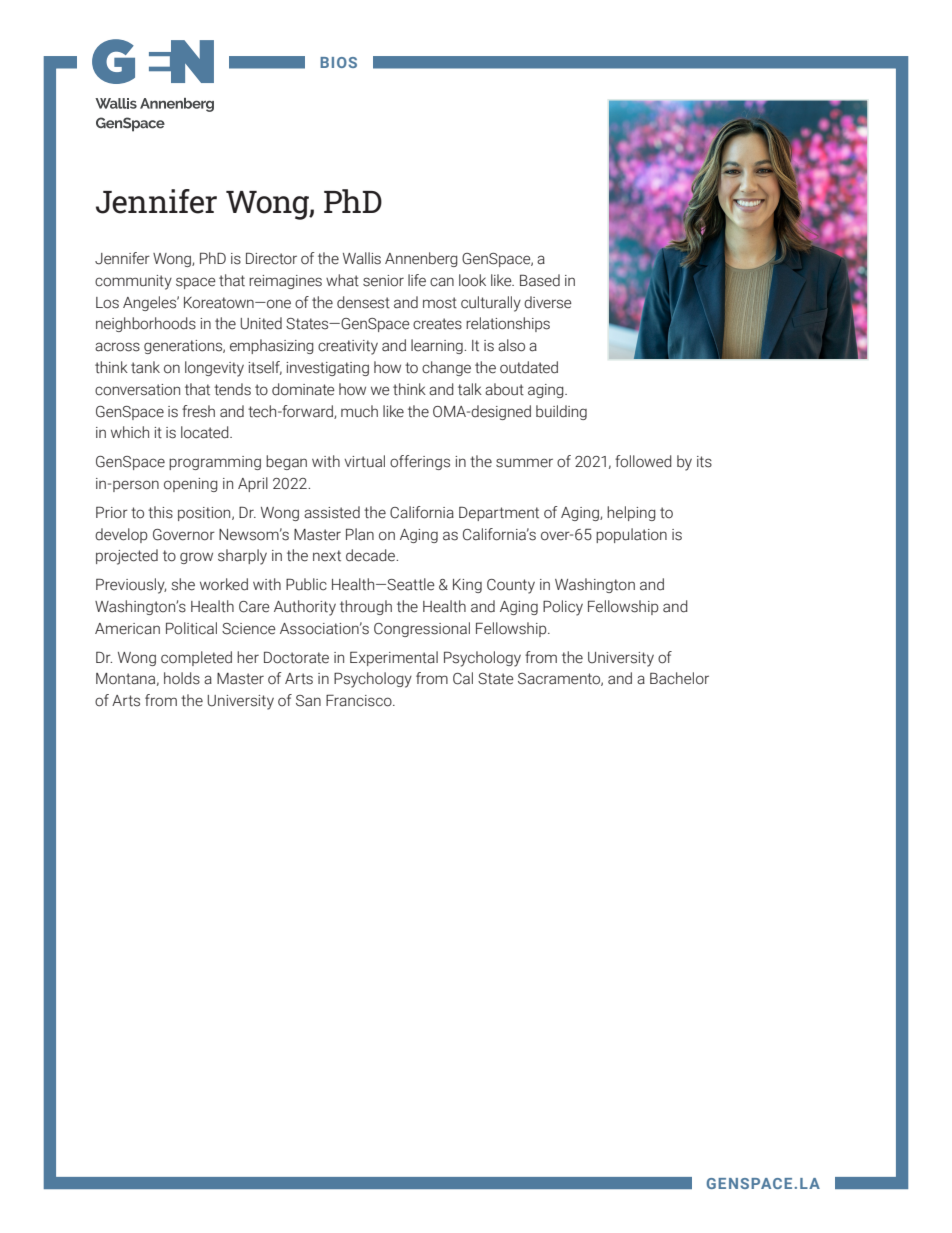  Describe the element at coordinates (561, 412) in the page. I see `building` at that location.
